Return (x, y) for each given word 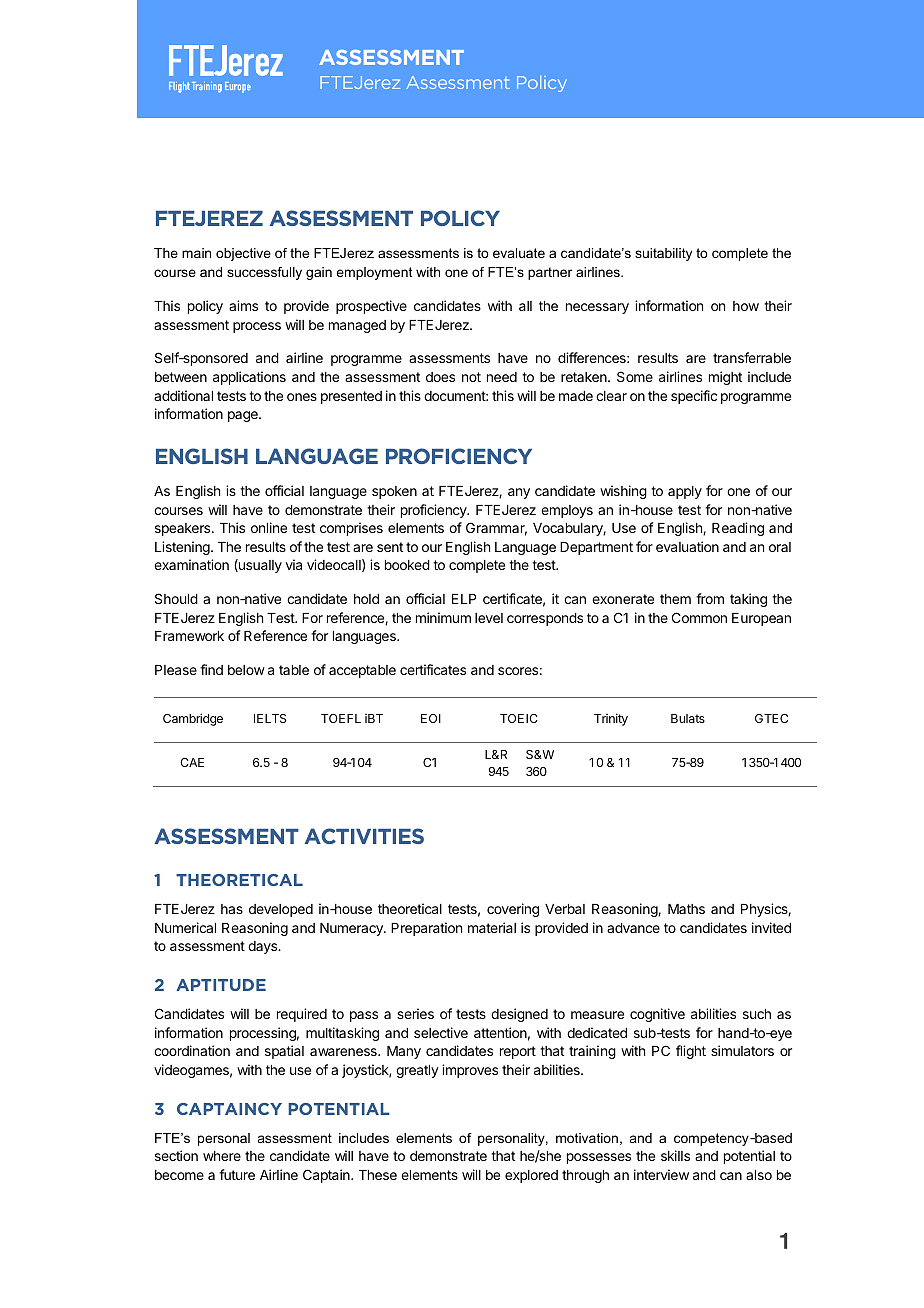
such (757, 1014)
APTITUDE (221, 985)
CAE (192, 762)
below (246, 670)
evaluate (519, 253)
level (489, 618)
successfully (264, 273)
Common (699, 617)
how (746, 306)
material (492, 927)
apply (685, 492)
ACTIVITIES (364, 836)
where (222, 1156)
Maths (686, 909)
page (244, 416)
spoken (394, 492)
